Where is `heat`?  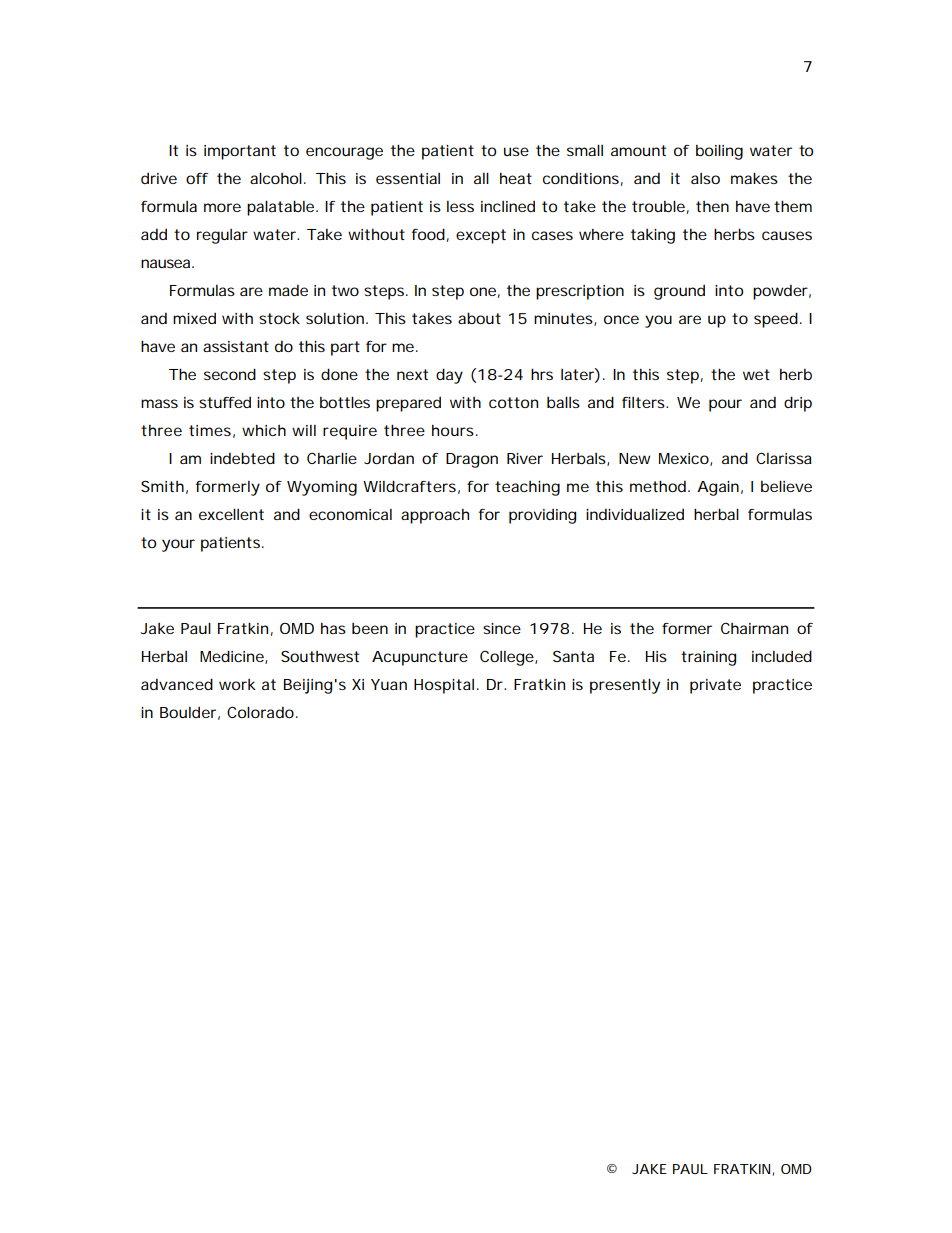 heat is located at coordinates (516, 178).
